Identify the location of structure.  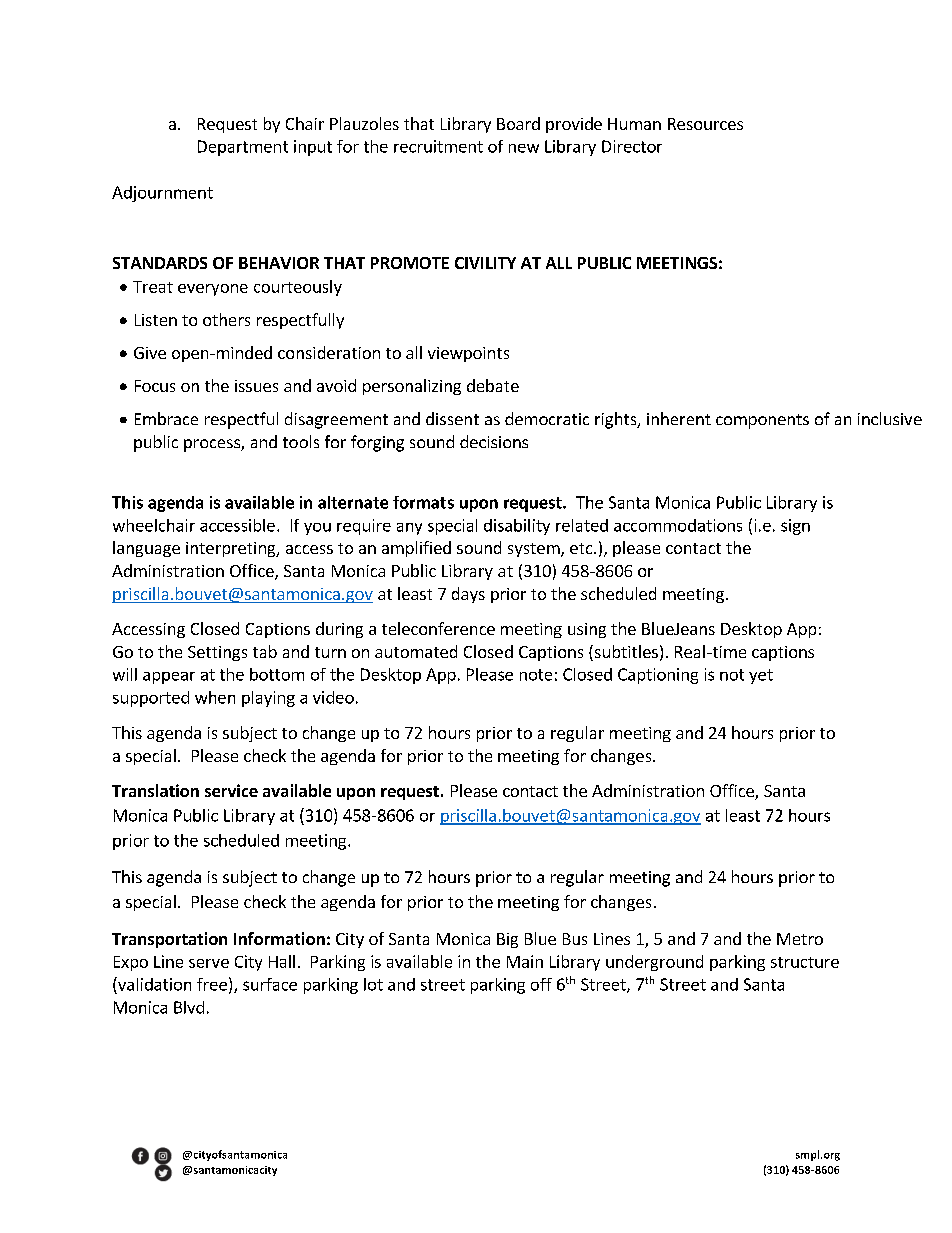
(805, 962).
